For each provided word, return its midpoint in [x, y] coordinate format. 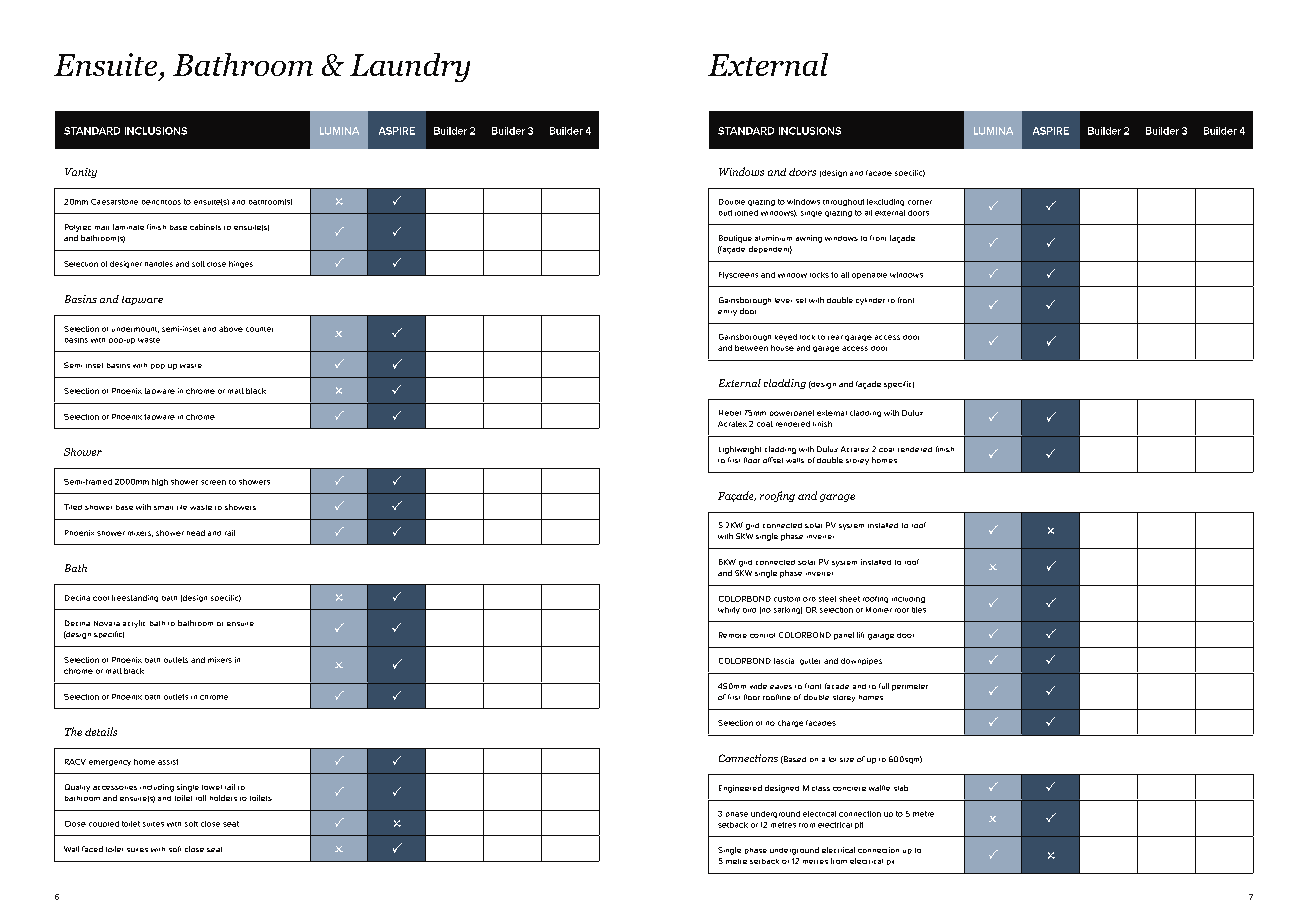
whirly [729, 610]
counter [259, 329]
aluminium [773, 238]
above [231, 329]
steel [827, 599]
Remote [733, 635]
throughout [843, 202]
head [196, 533]
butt [725, 213]
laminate [128, 227]
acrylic [134, 624]
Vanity [81, 173]
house [782, 348]
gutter [810, 661]
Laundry [410, 67]
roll [201, 798]
